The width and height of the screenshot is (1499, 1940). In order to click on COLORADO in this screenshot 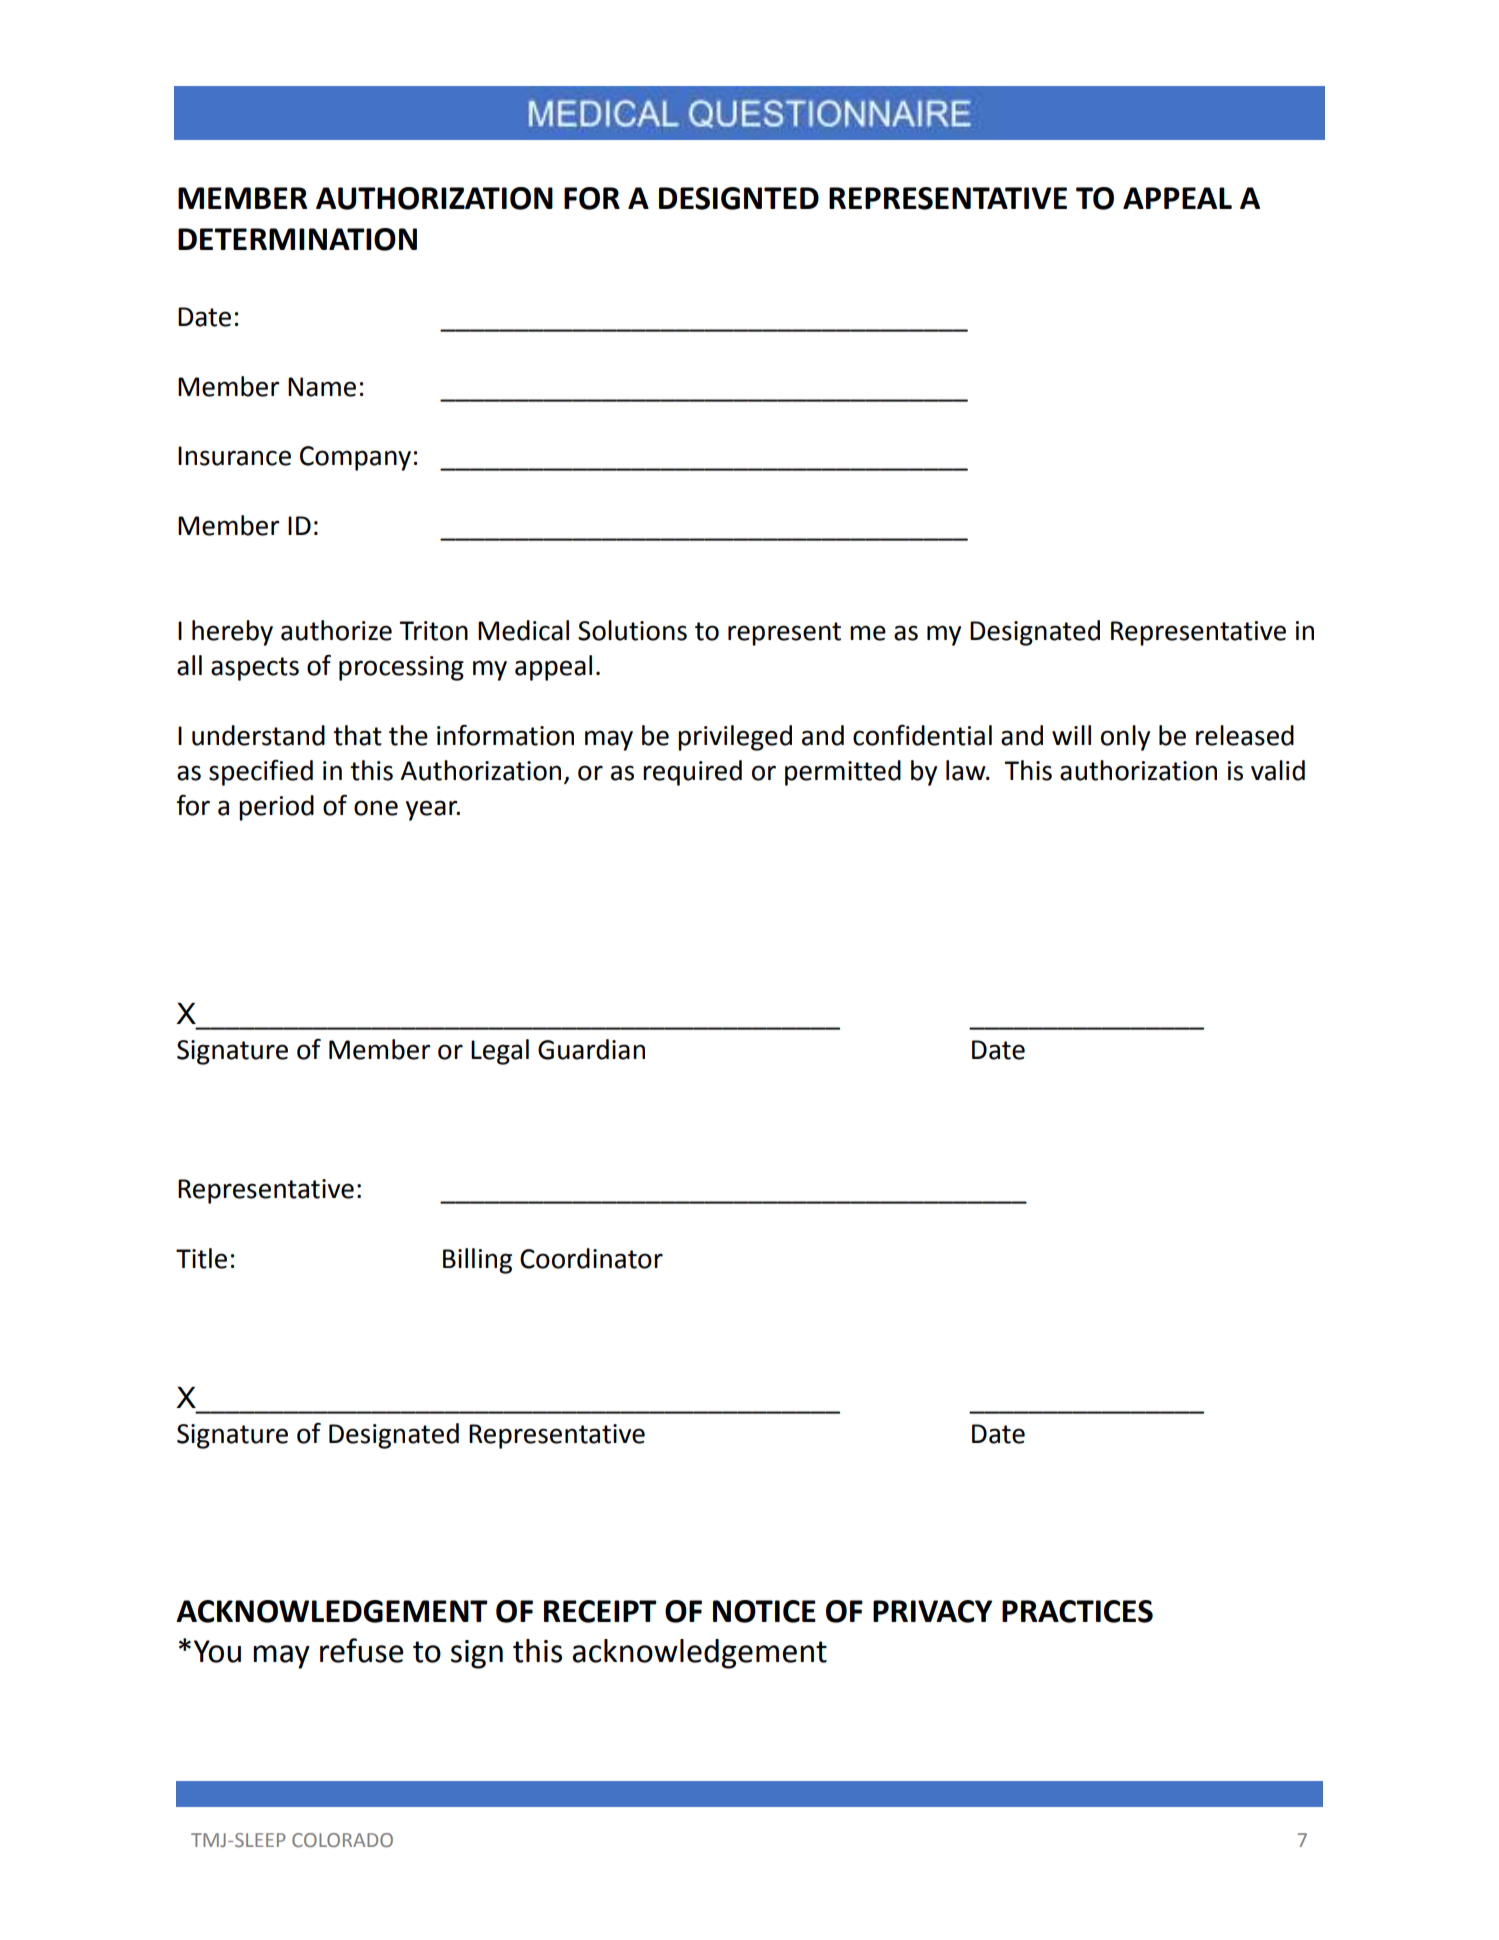, I will do `click(342, 1840)`.
